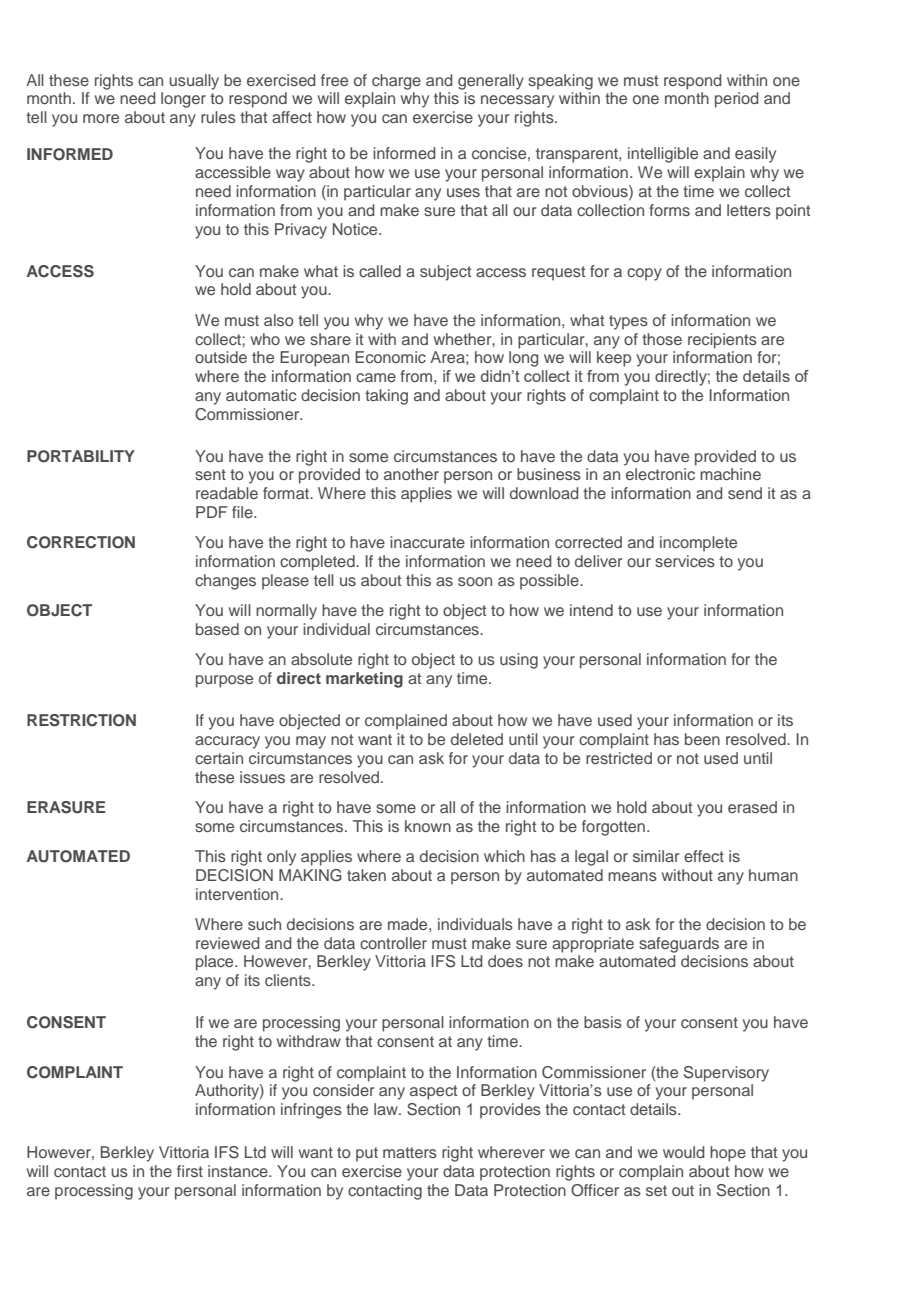  What do you see at coordinates (194, 82) in the page?
I see `usually` at bounding box center [194, 82].
